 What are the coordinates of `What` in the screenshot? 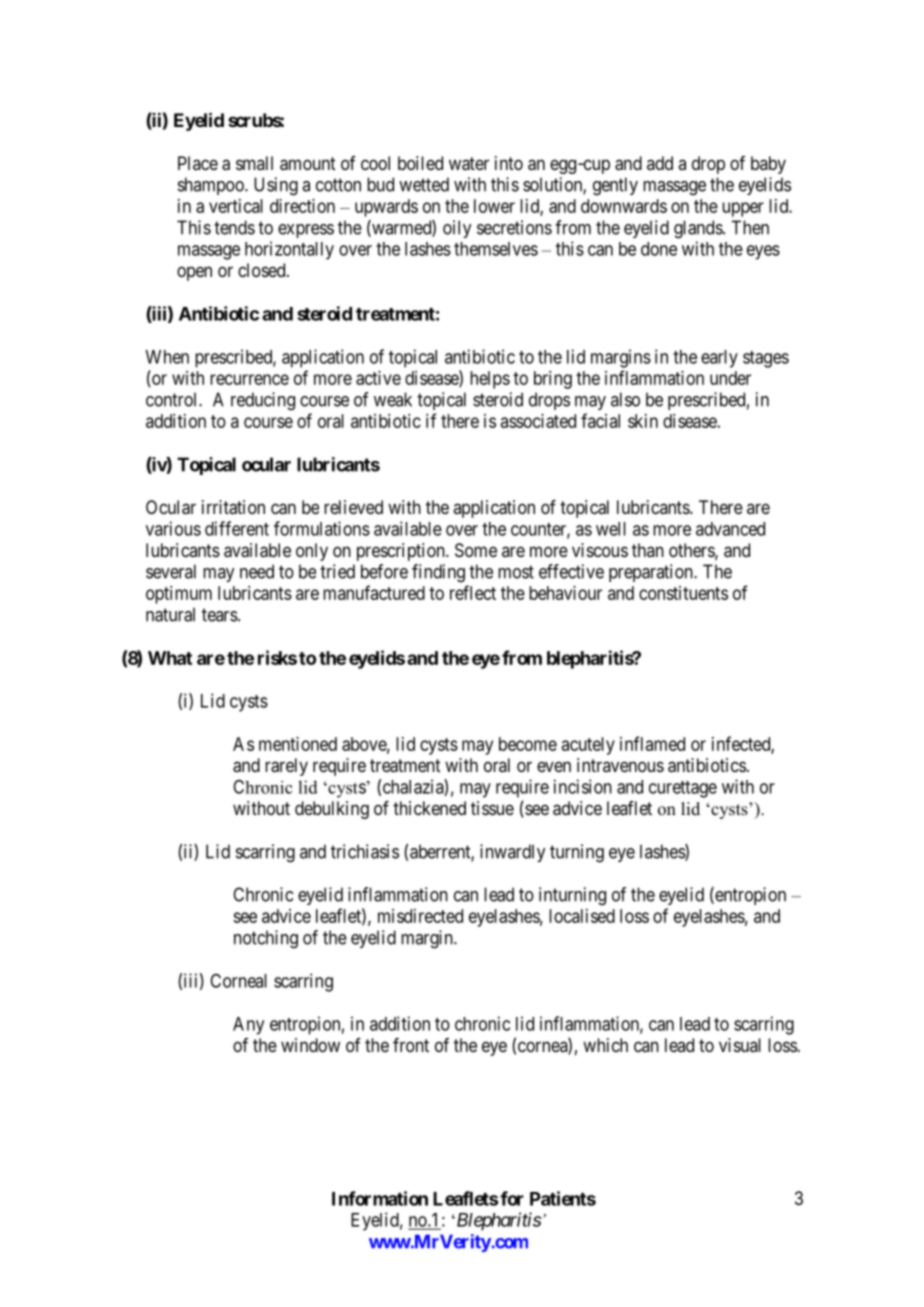 It's located at (170, 658).
